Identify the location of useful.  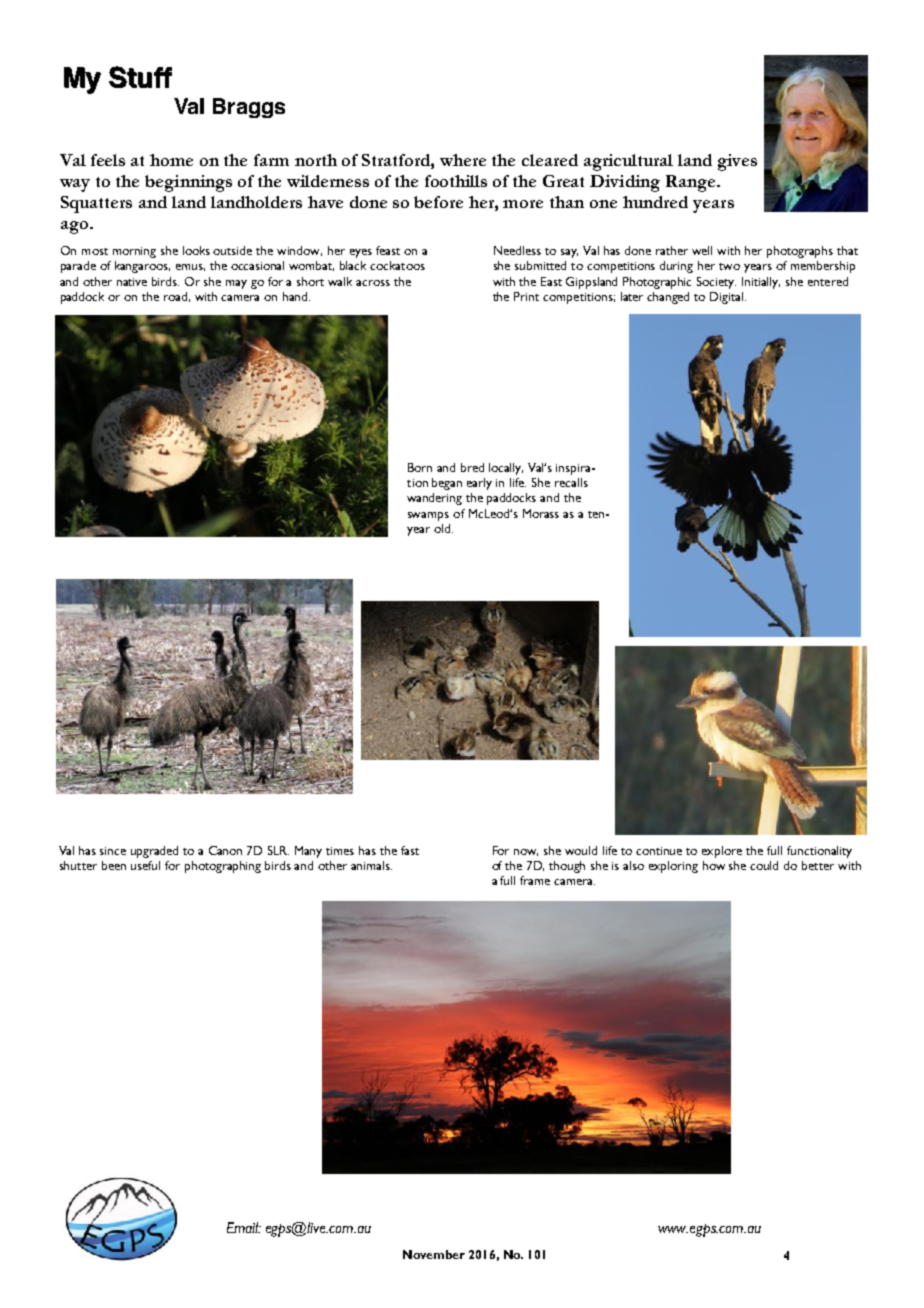
(145, 865).
